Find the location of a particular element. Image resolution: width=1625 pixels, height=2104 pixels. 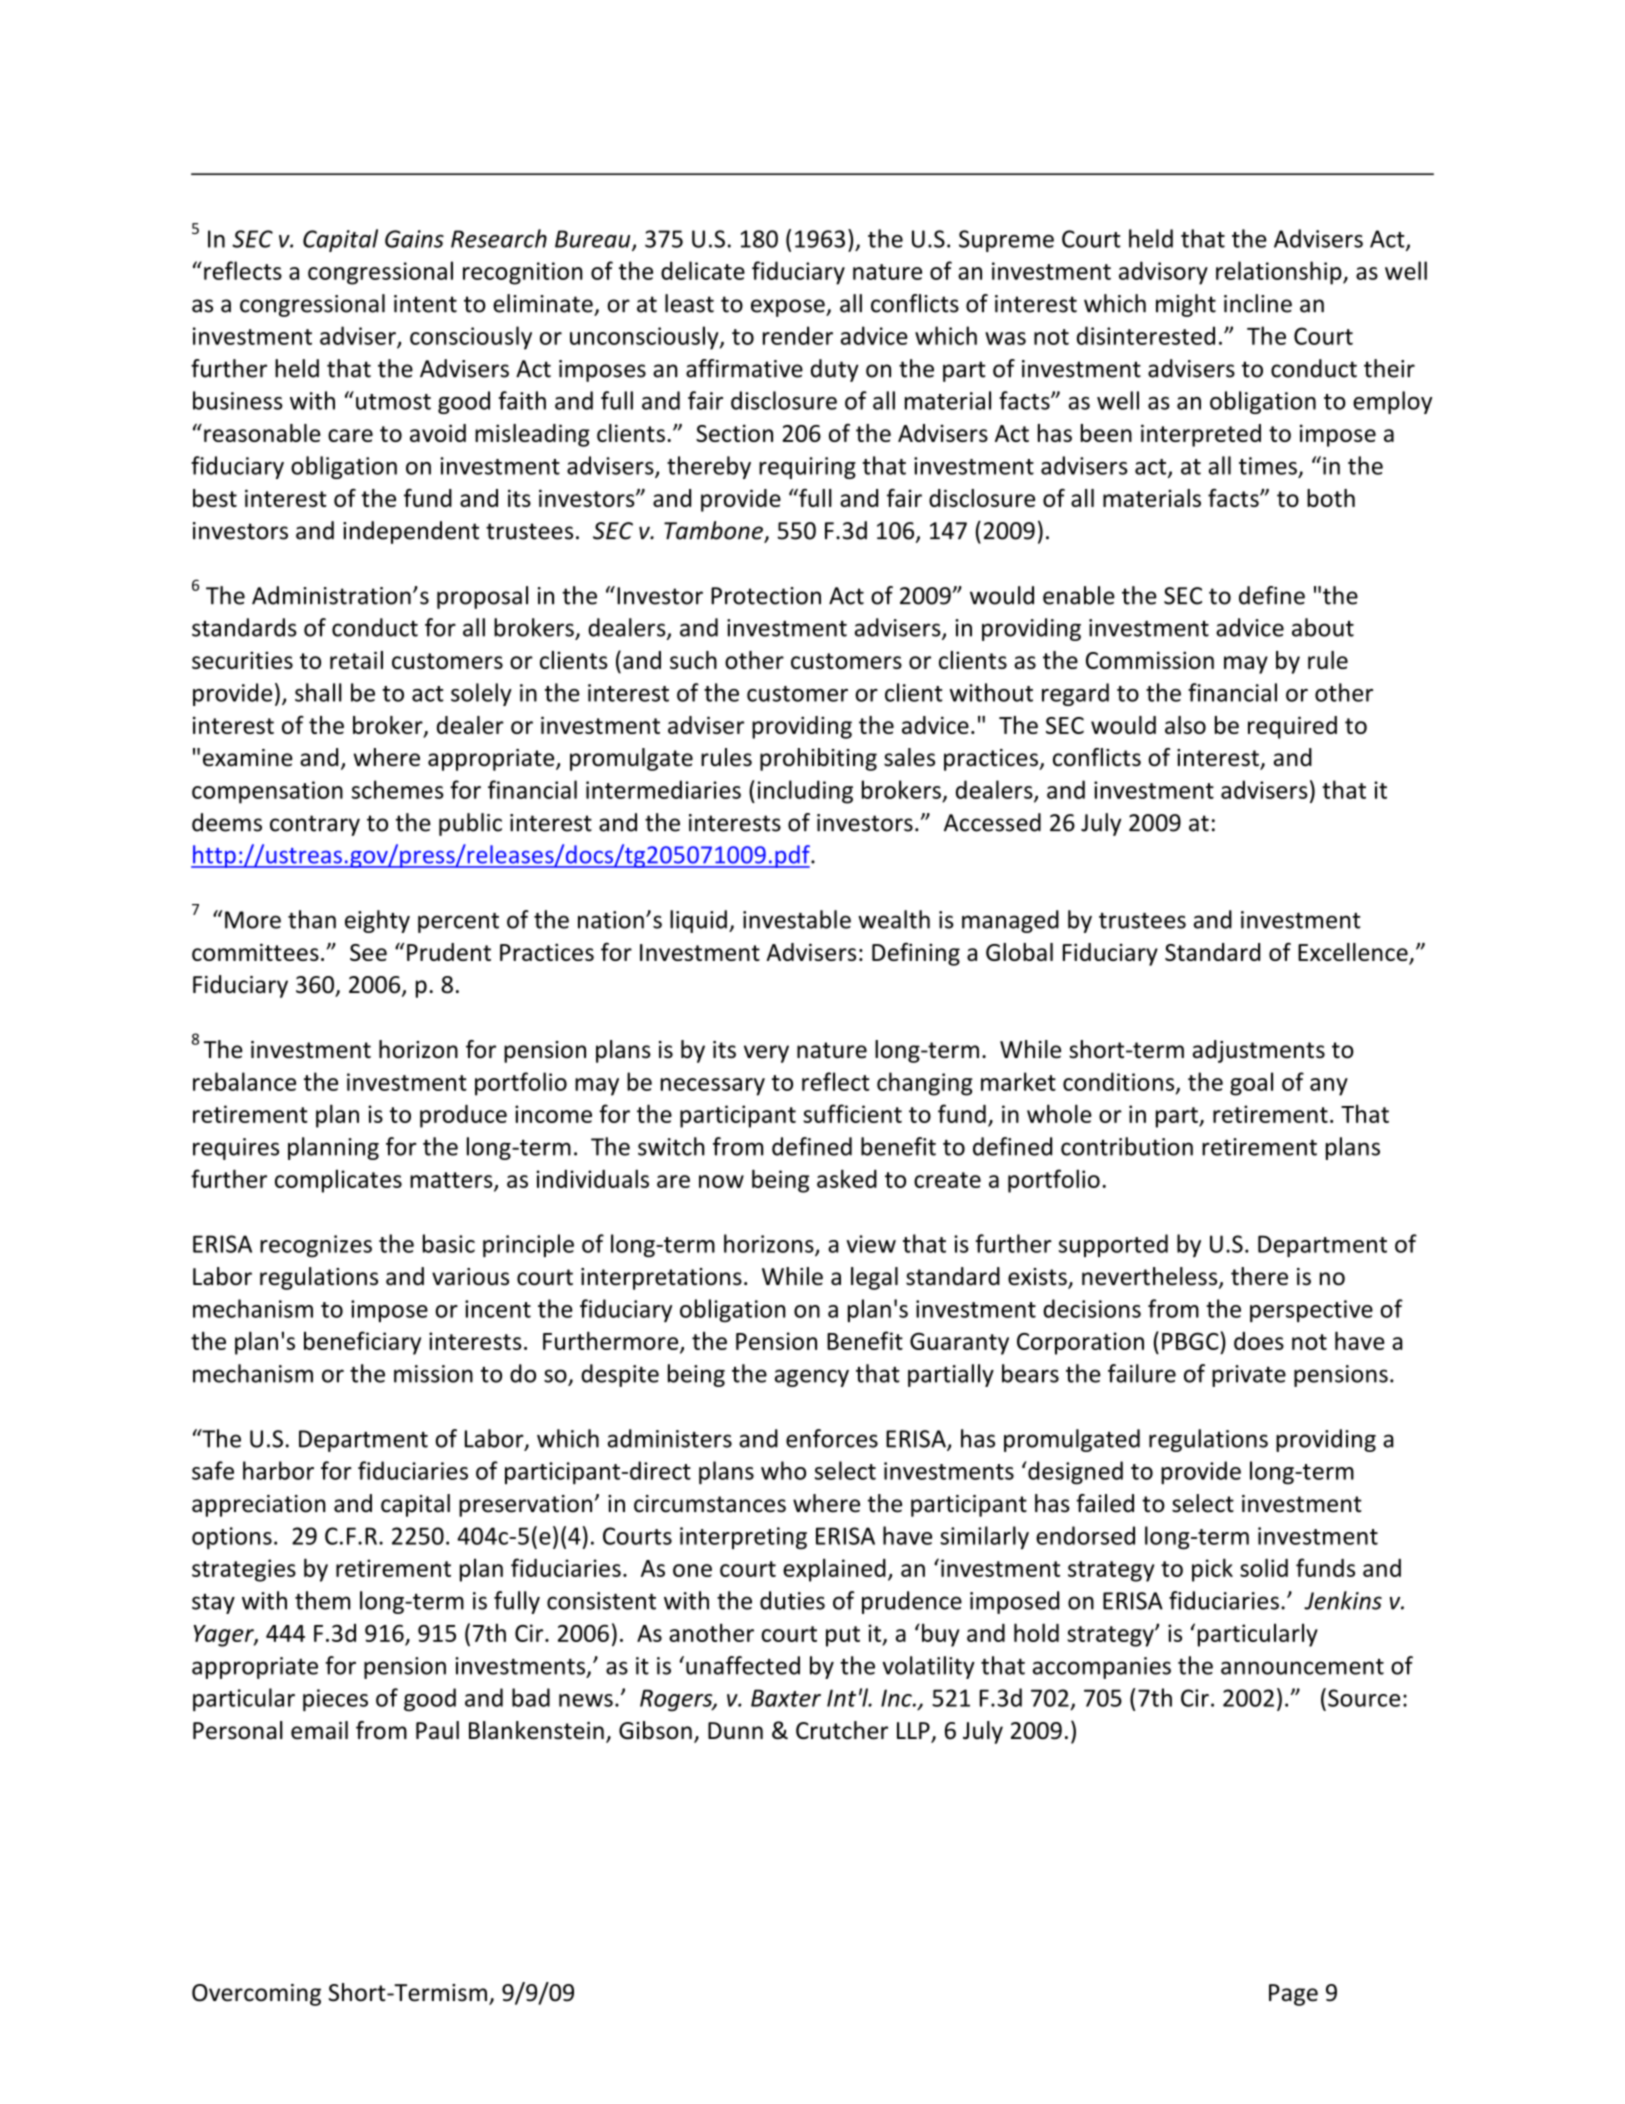

private is located at coordinates (1249, 1376).
